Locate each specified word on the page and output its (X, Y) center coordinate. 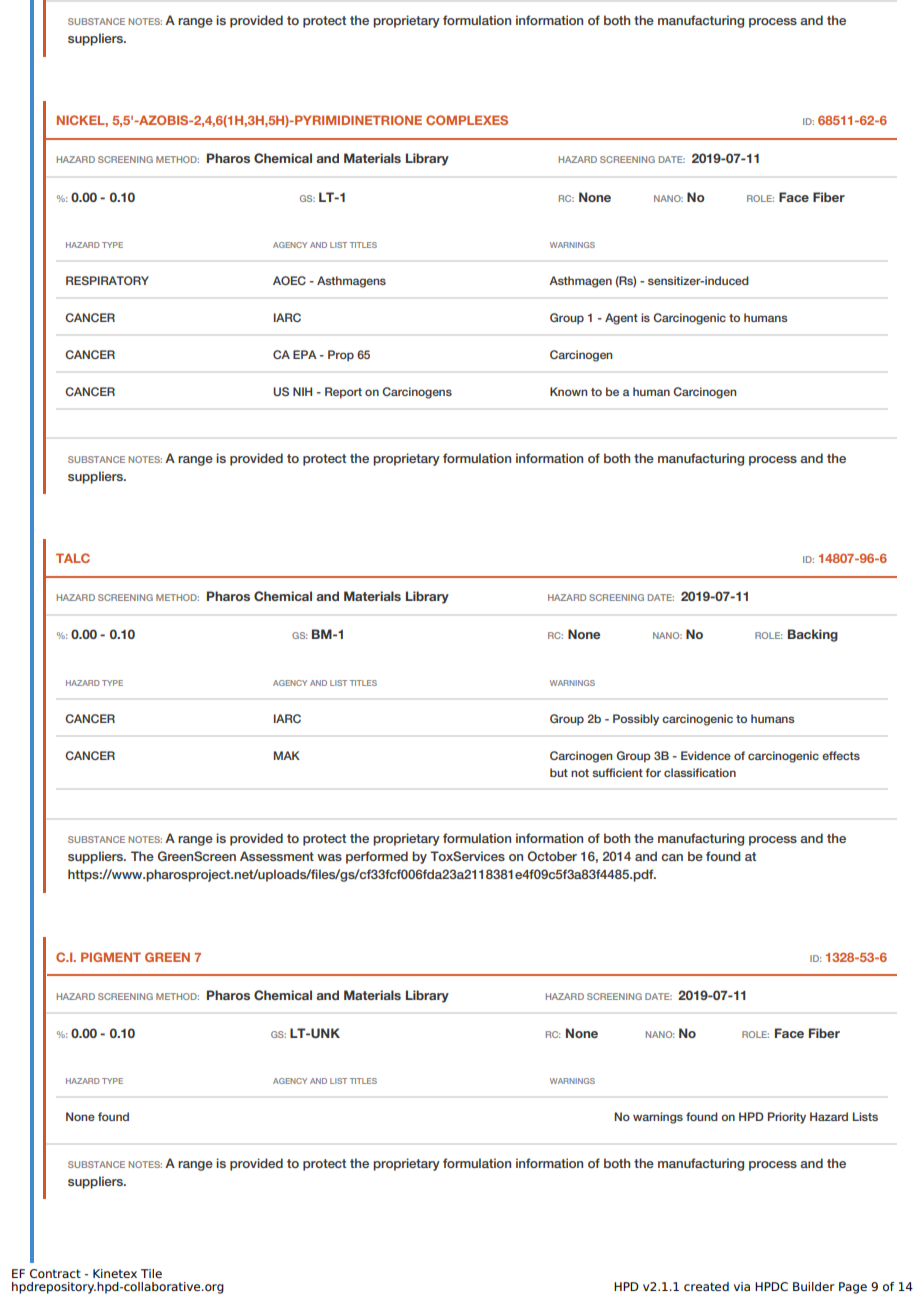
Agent (621, 319)
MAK (287, 755)
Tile (151, 1273)
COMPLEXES (467, 120)
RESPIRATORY (107, 280)
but (559, 772)
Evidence (706, 755)
